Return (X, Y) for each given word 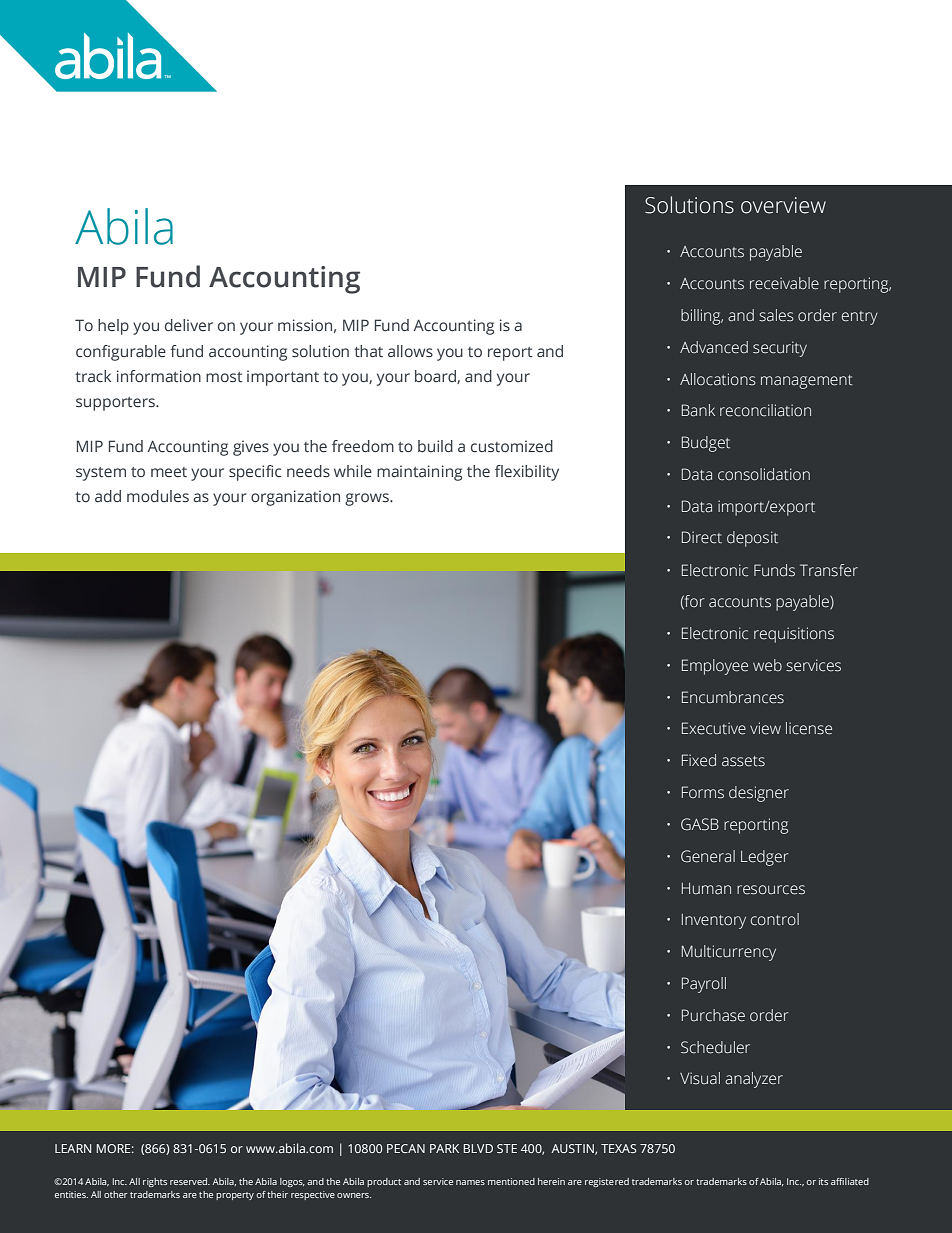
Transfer (829, 570)
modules (158, 496)
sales (776, 315)
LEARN (73, 1148)
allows (410, 351)
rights (155, 1182)
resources (771, 890)
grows (368, 499)
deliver (189, 325)
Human (706, 889)
